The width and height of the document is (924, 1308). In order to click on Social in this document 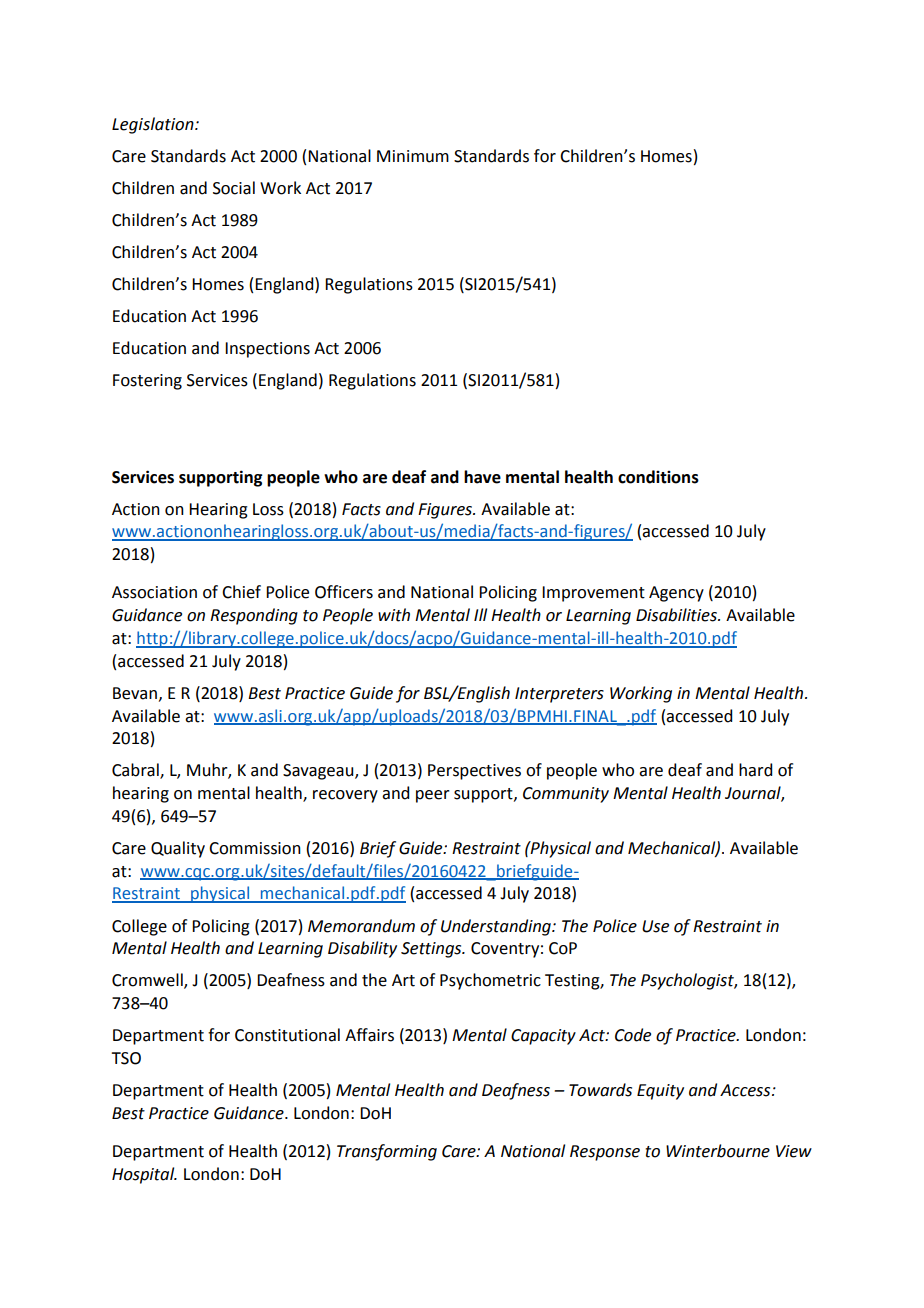, I will do `click(234, 188)`.
